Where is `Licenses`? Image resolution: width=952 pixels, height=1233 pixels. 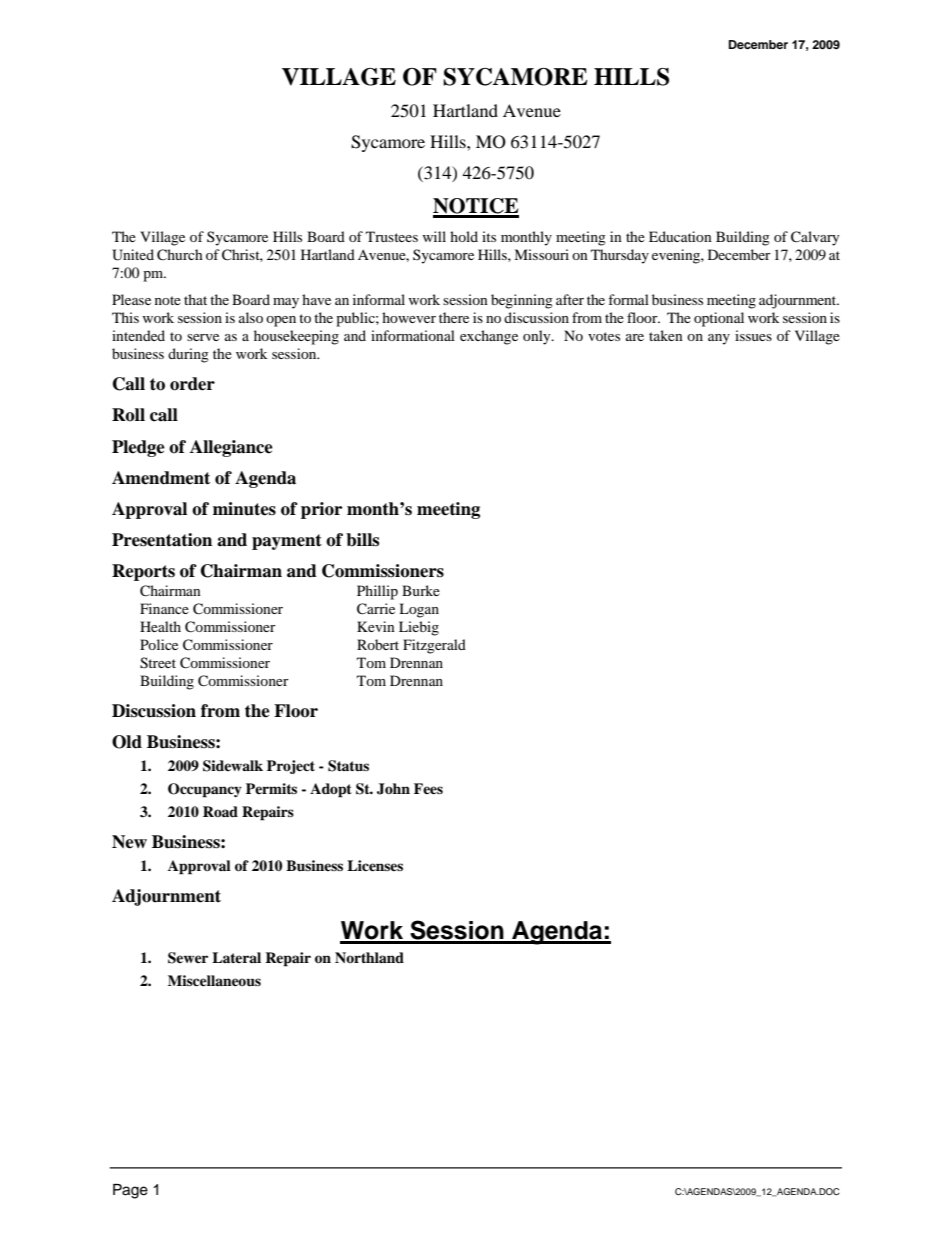 Licenses is located at coordinates (375, 865).
